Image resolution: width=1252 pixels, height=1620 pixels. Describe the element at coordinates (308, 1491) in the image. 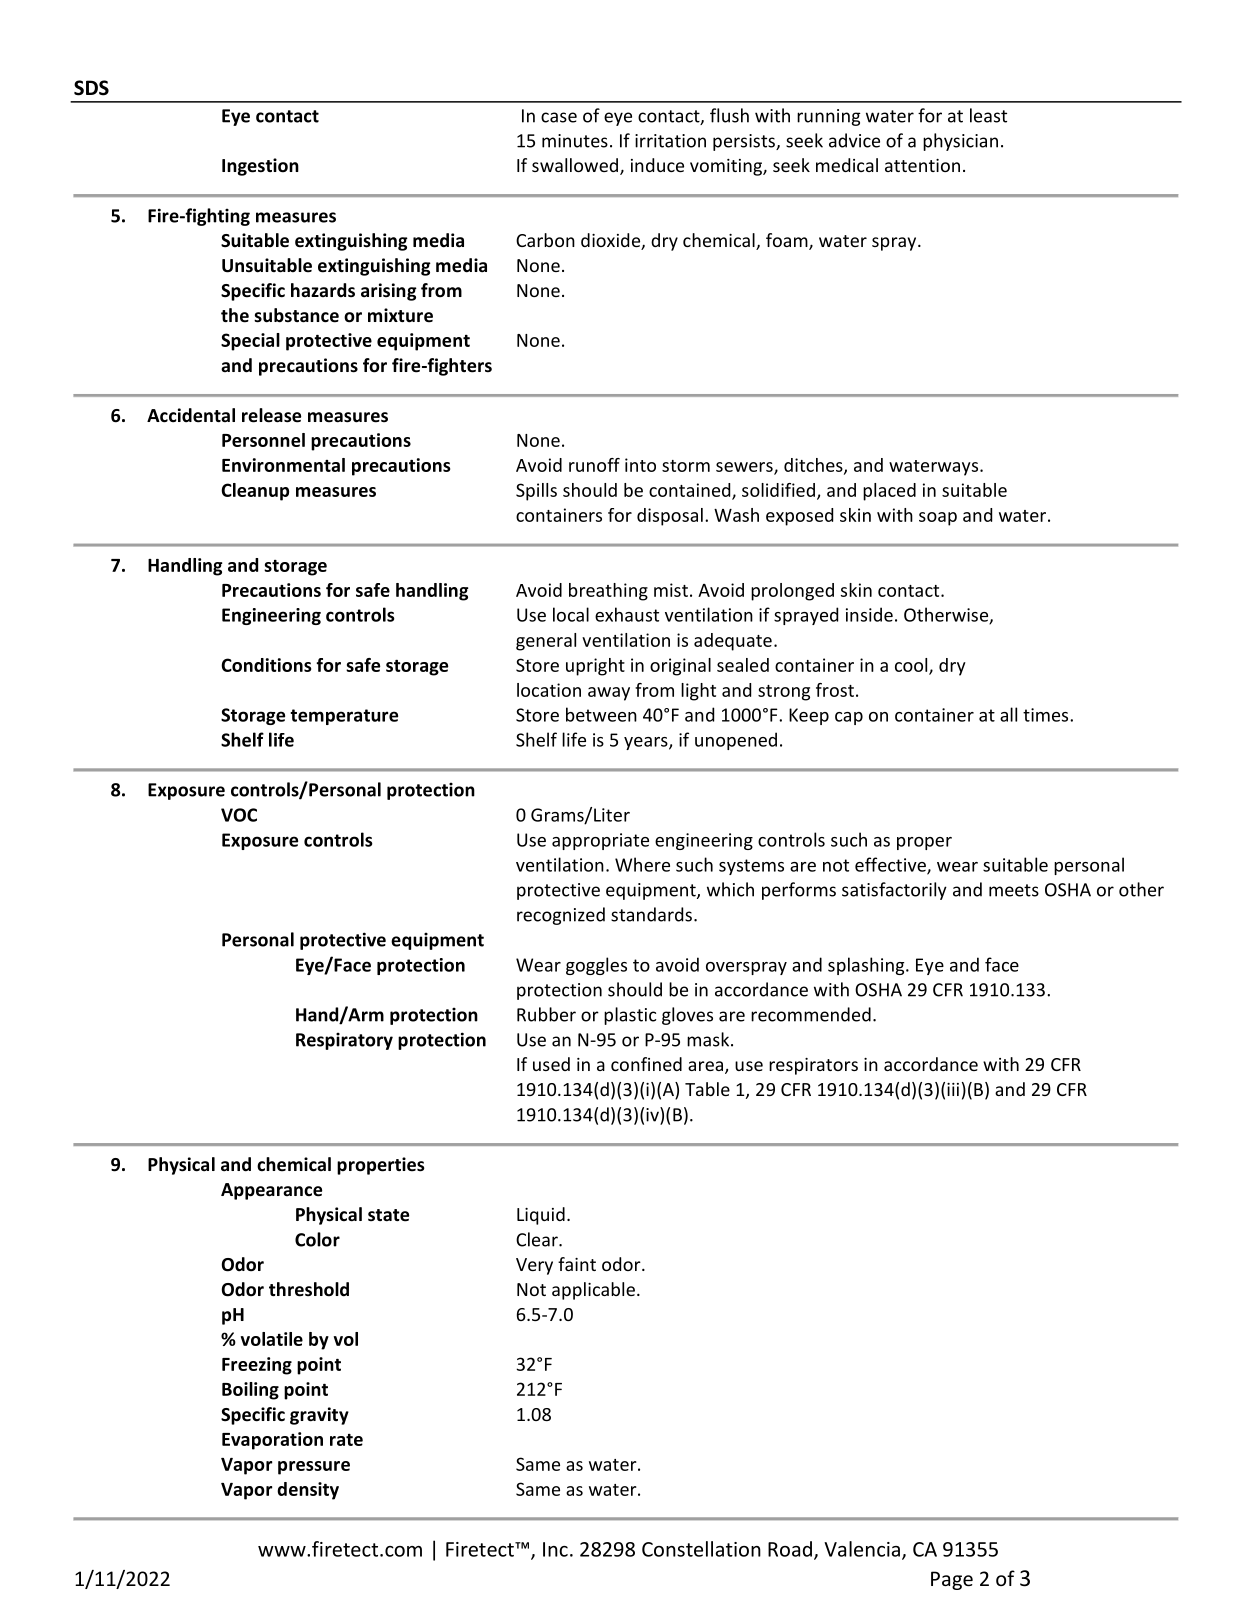

I see `density` at that location.
